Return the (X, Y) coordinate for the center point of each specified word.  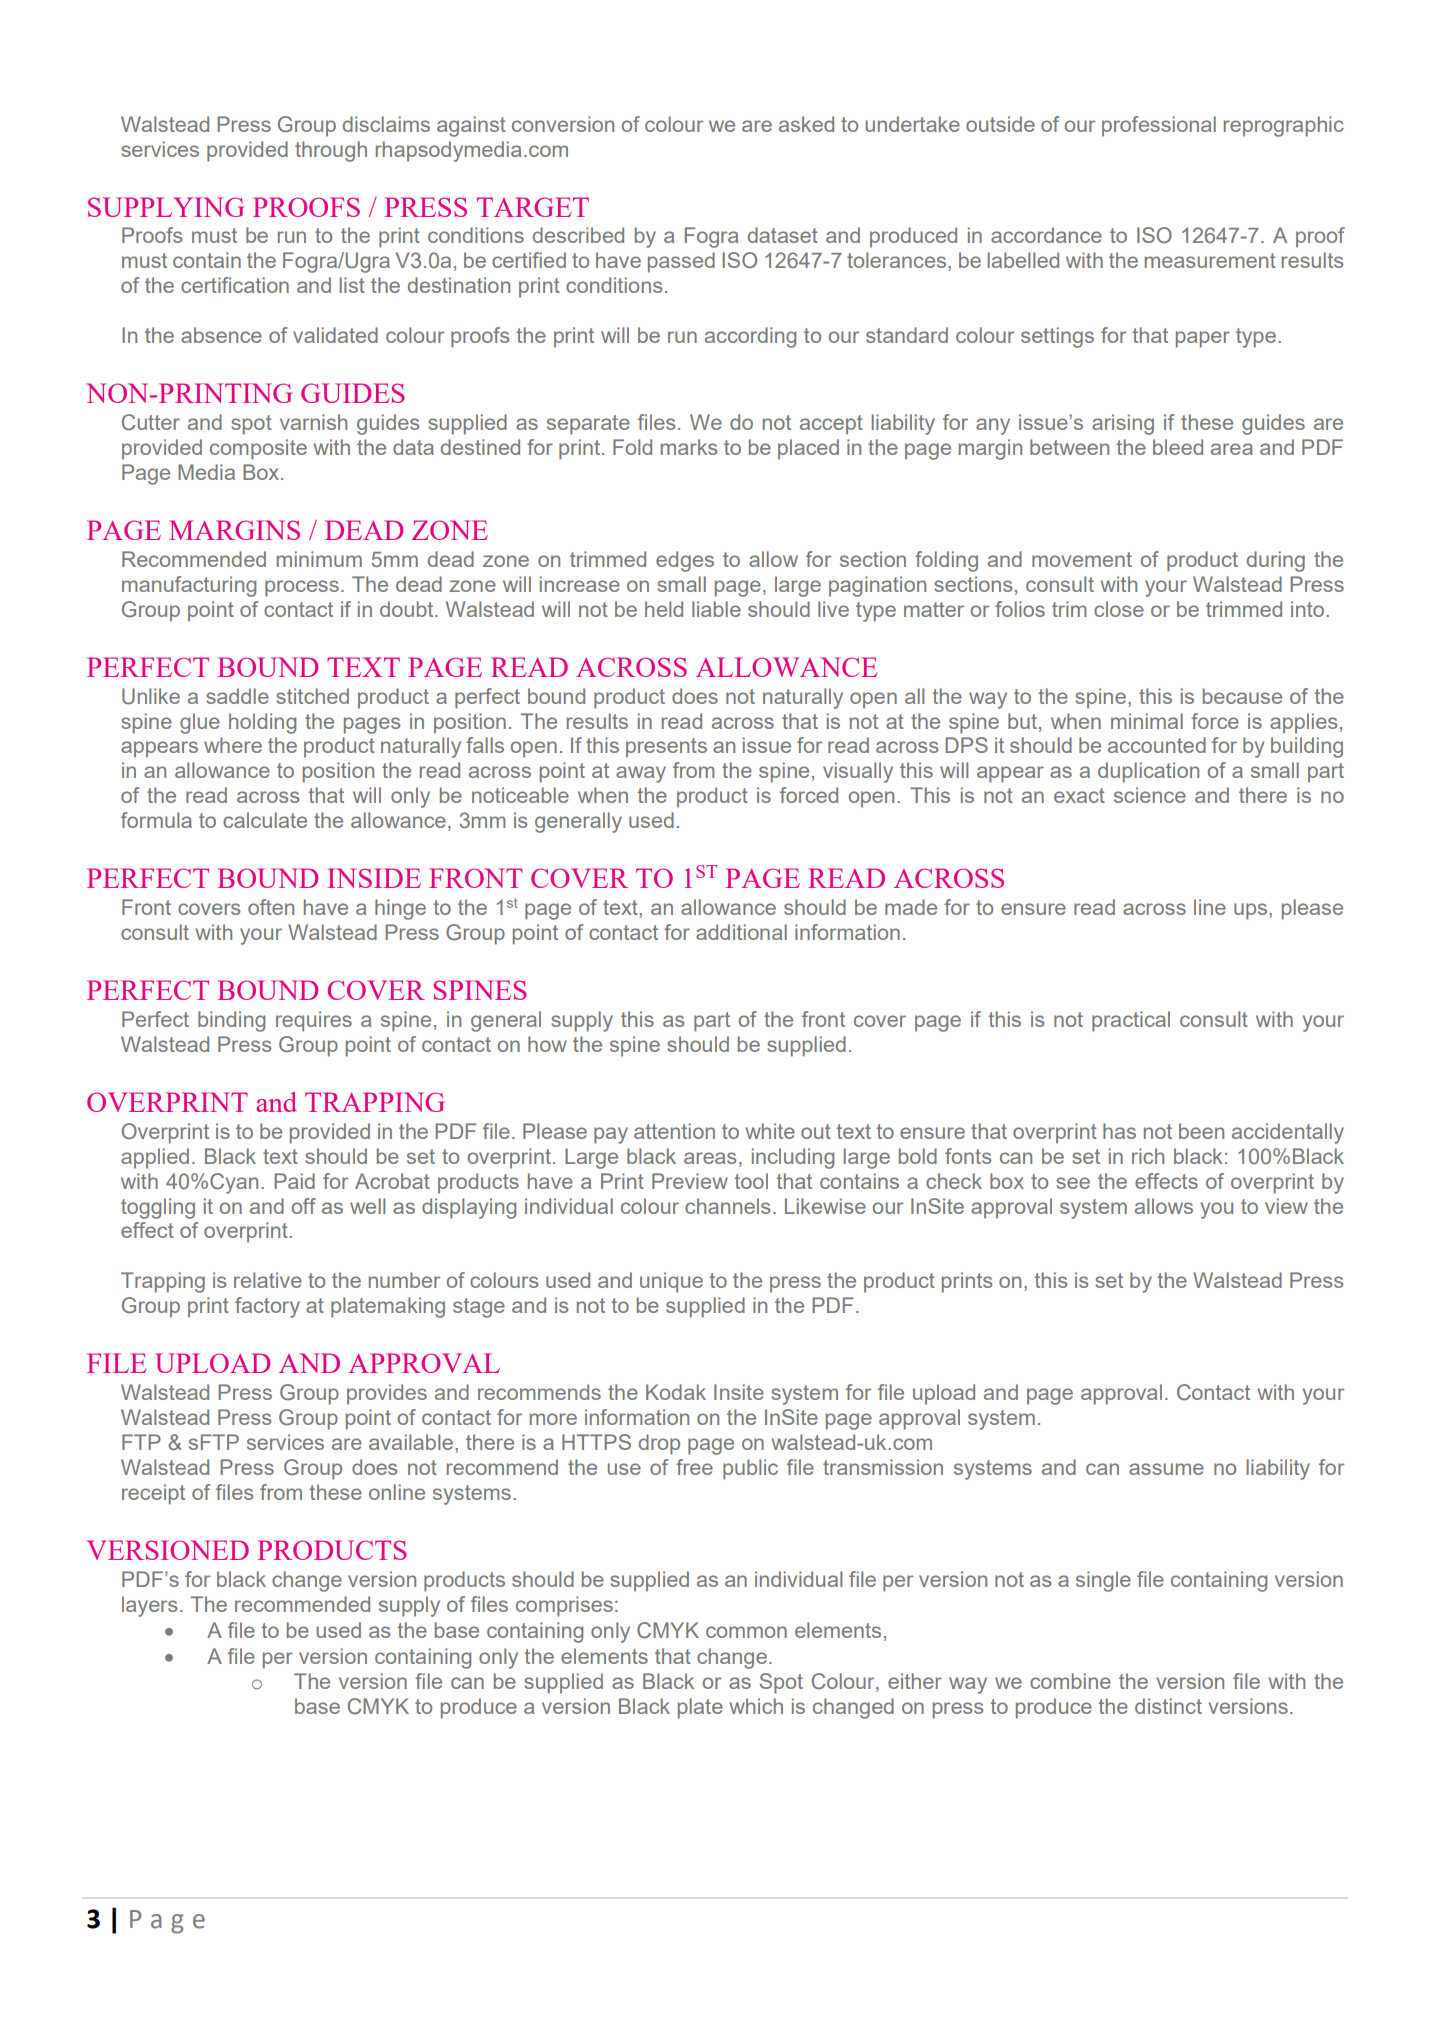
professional (1159, 126)
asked (806, 124)
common (746, 1632)
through (331, 151)
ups (1250, 911)
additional (741, 932)
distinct (1168, 1706)
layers (149, 1606)
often (271, 907)
